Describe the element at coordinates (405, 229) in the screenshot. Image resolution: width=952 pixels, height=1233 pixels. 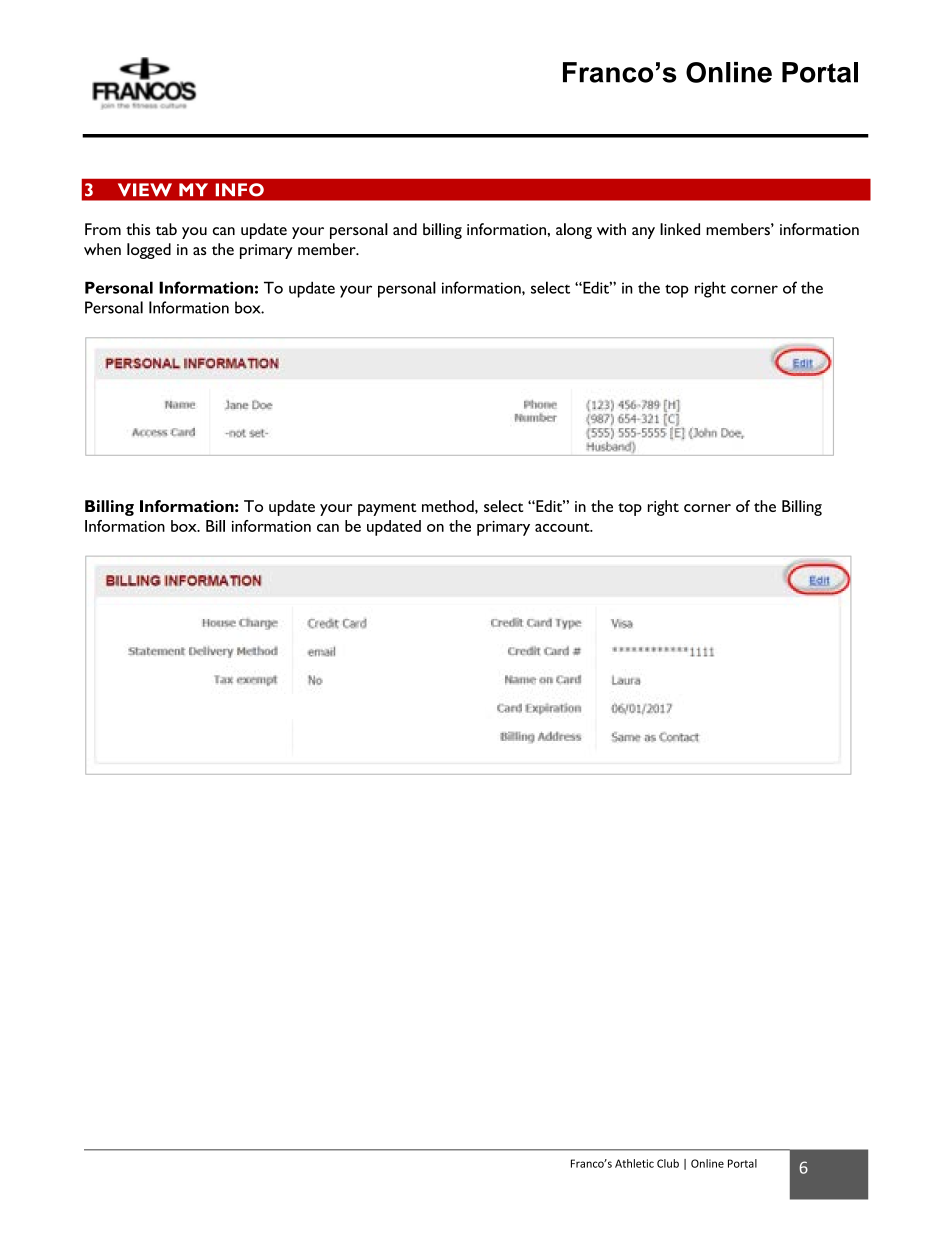
I see `and` at that location.
